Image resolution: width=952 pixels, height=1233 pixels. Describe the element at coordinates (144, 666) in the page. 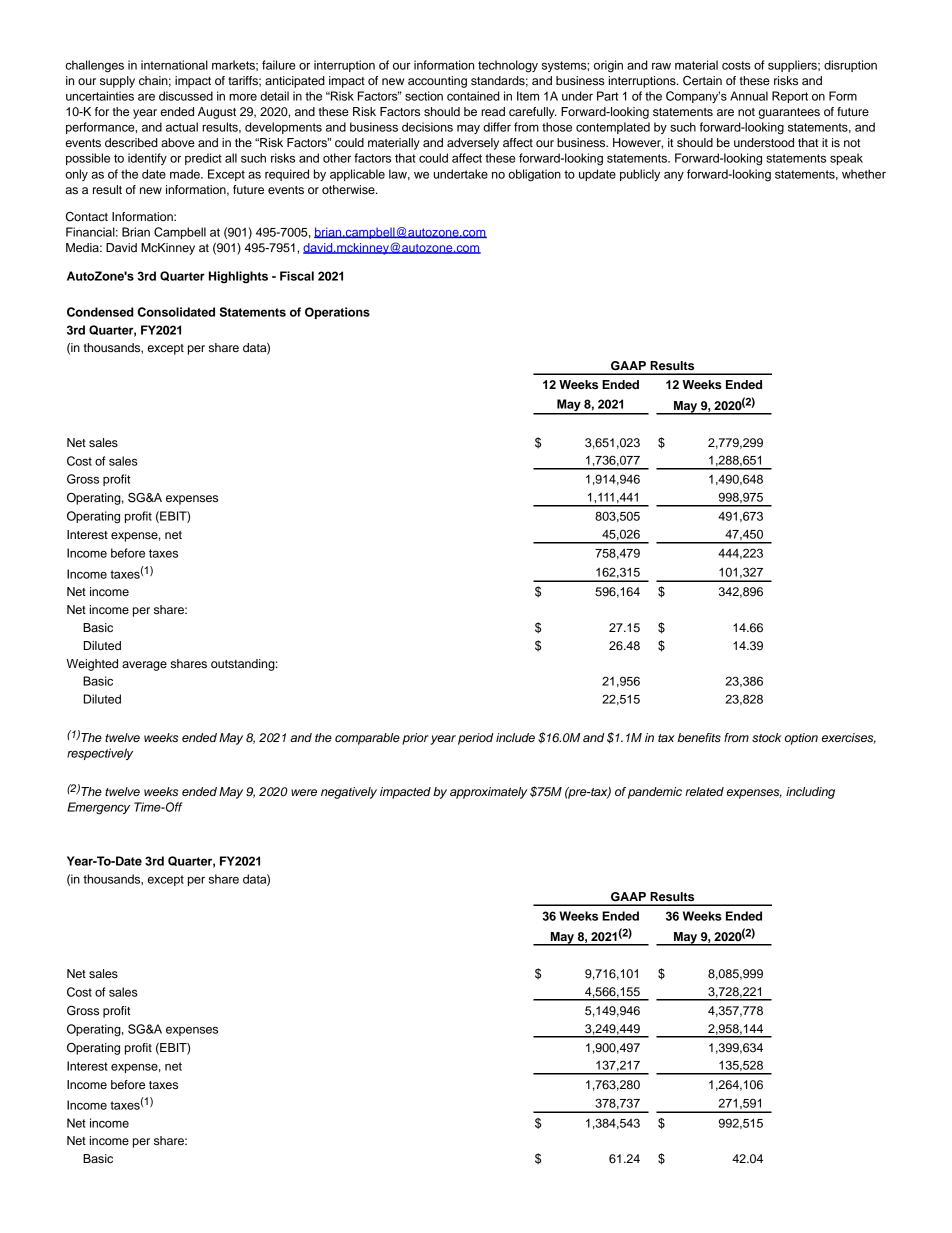

I see `average` at that location.
